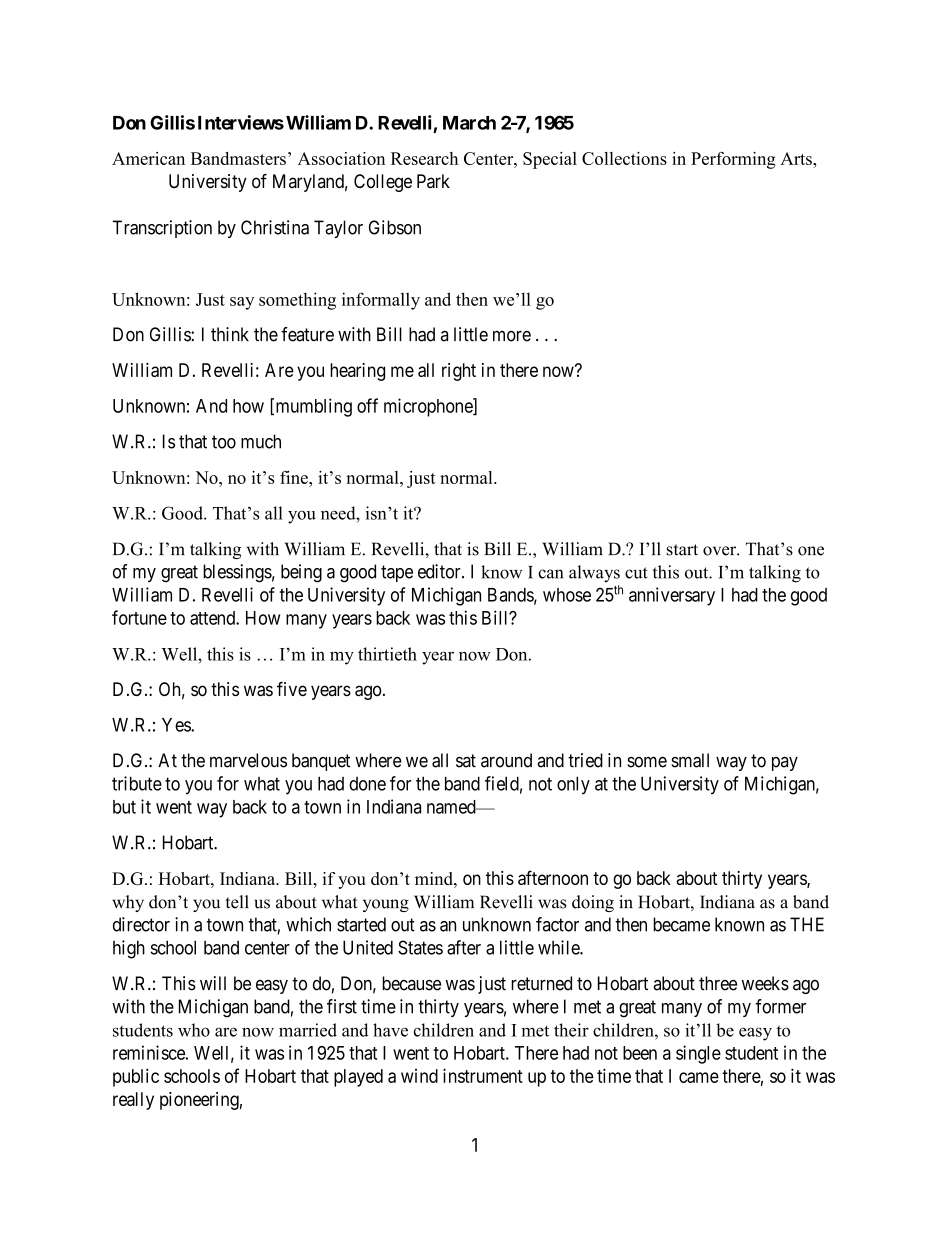 This screenshot has height=1233, width=952. What do you see at coordinates (295, 477) in the screenshot?
I see `fine` at bounding box center [295, 477].
